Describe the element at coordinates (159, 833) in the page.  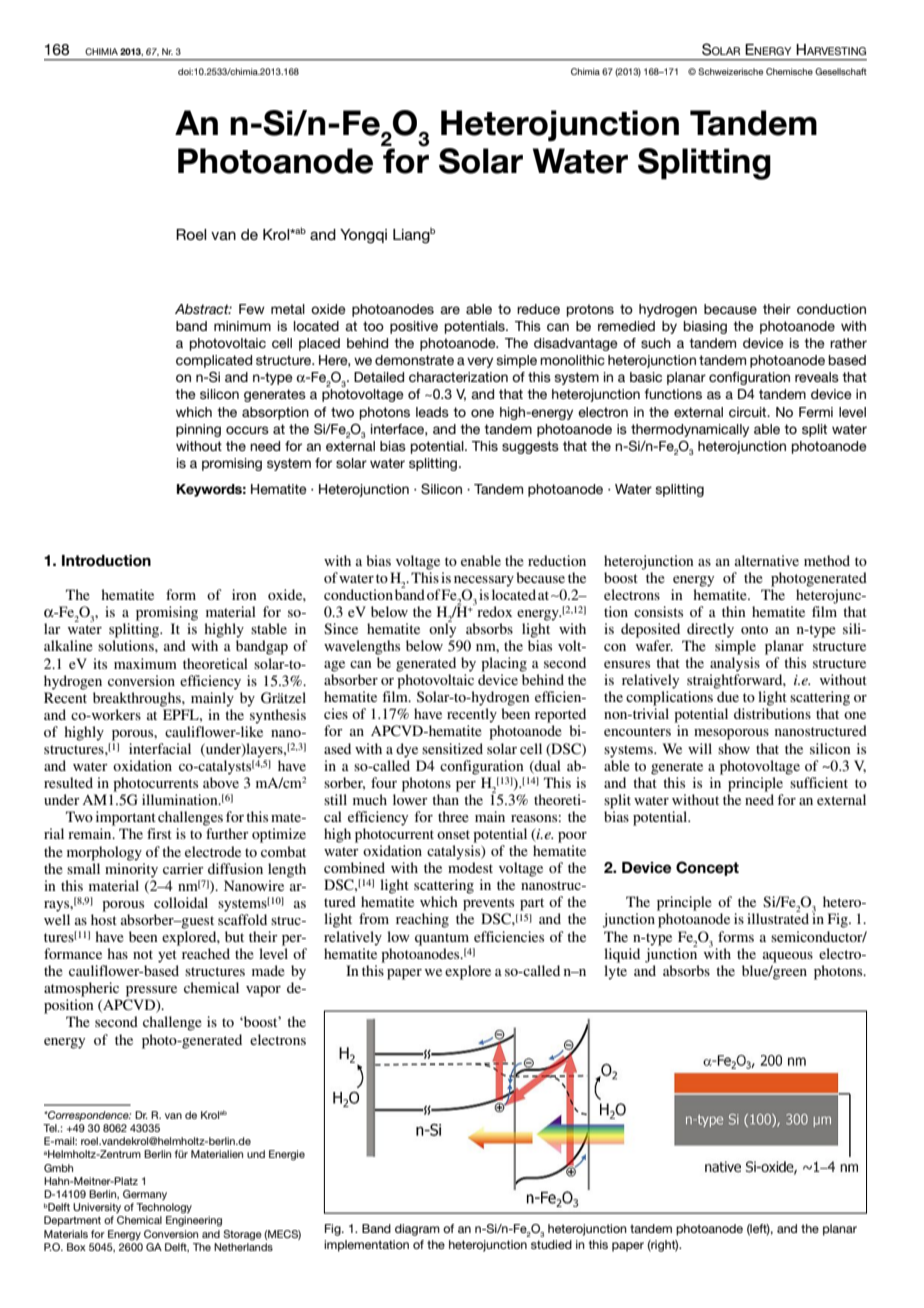
I see `first` at that location.
